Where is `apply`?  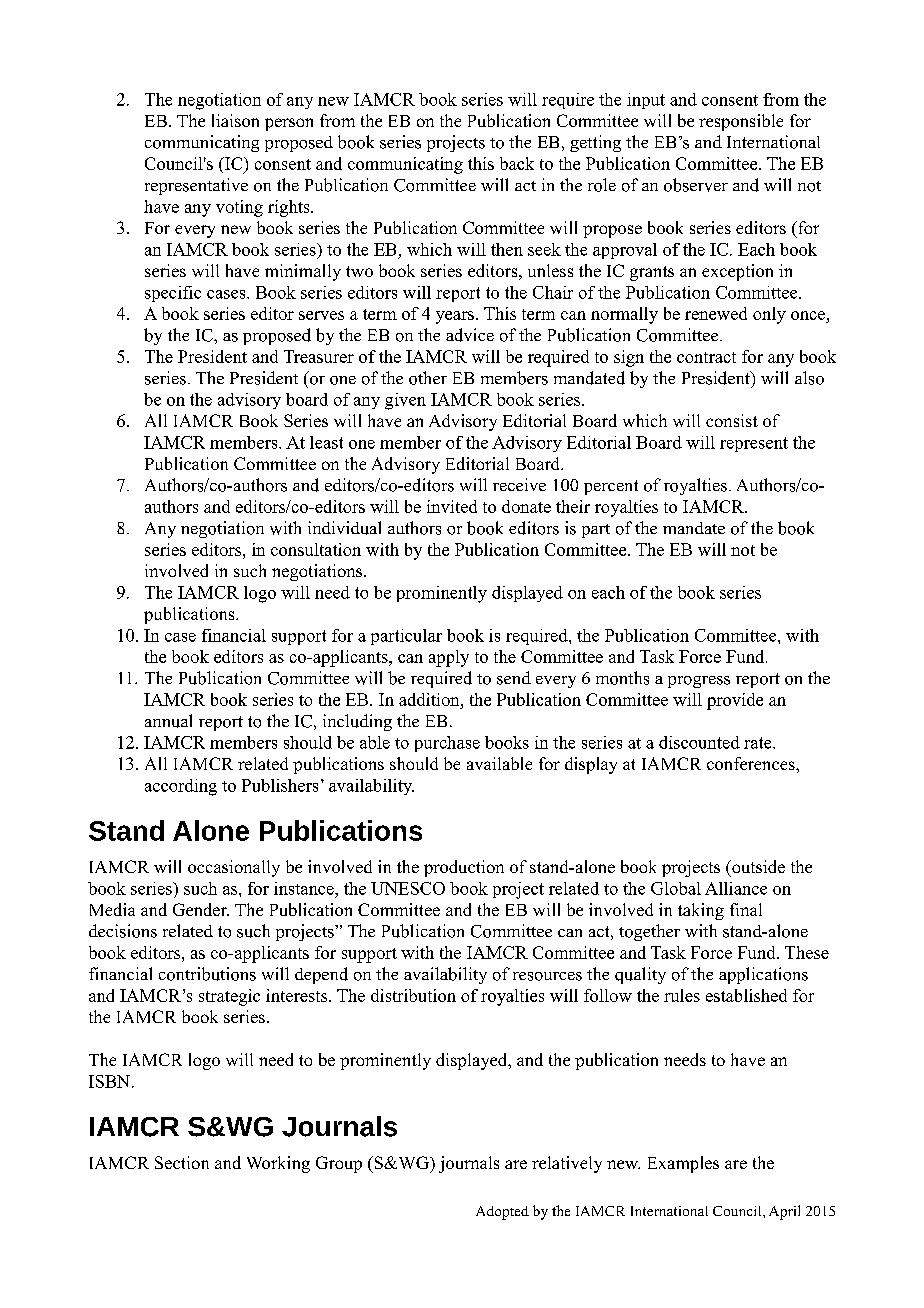 apply is located at coordinates (449, 658).
